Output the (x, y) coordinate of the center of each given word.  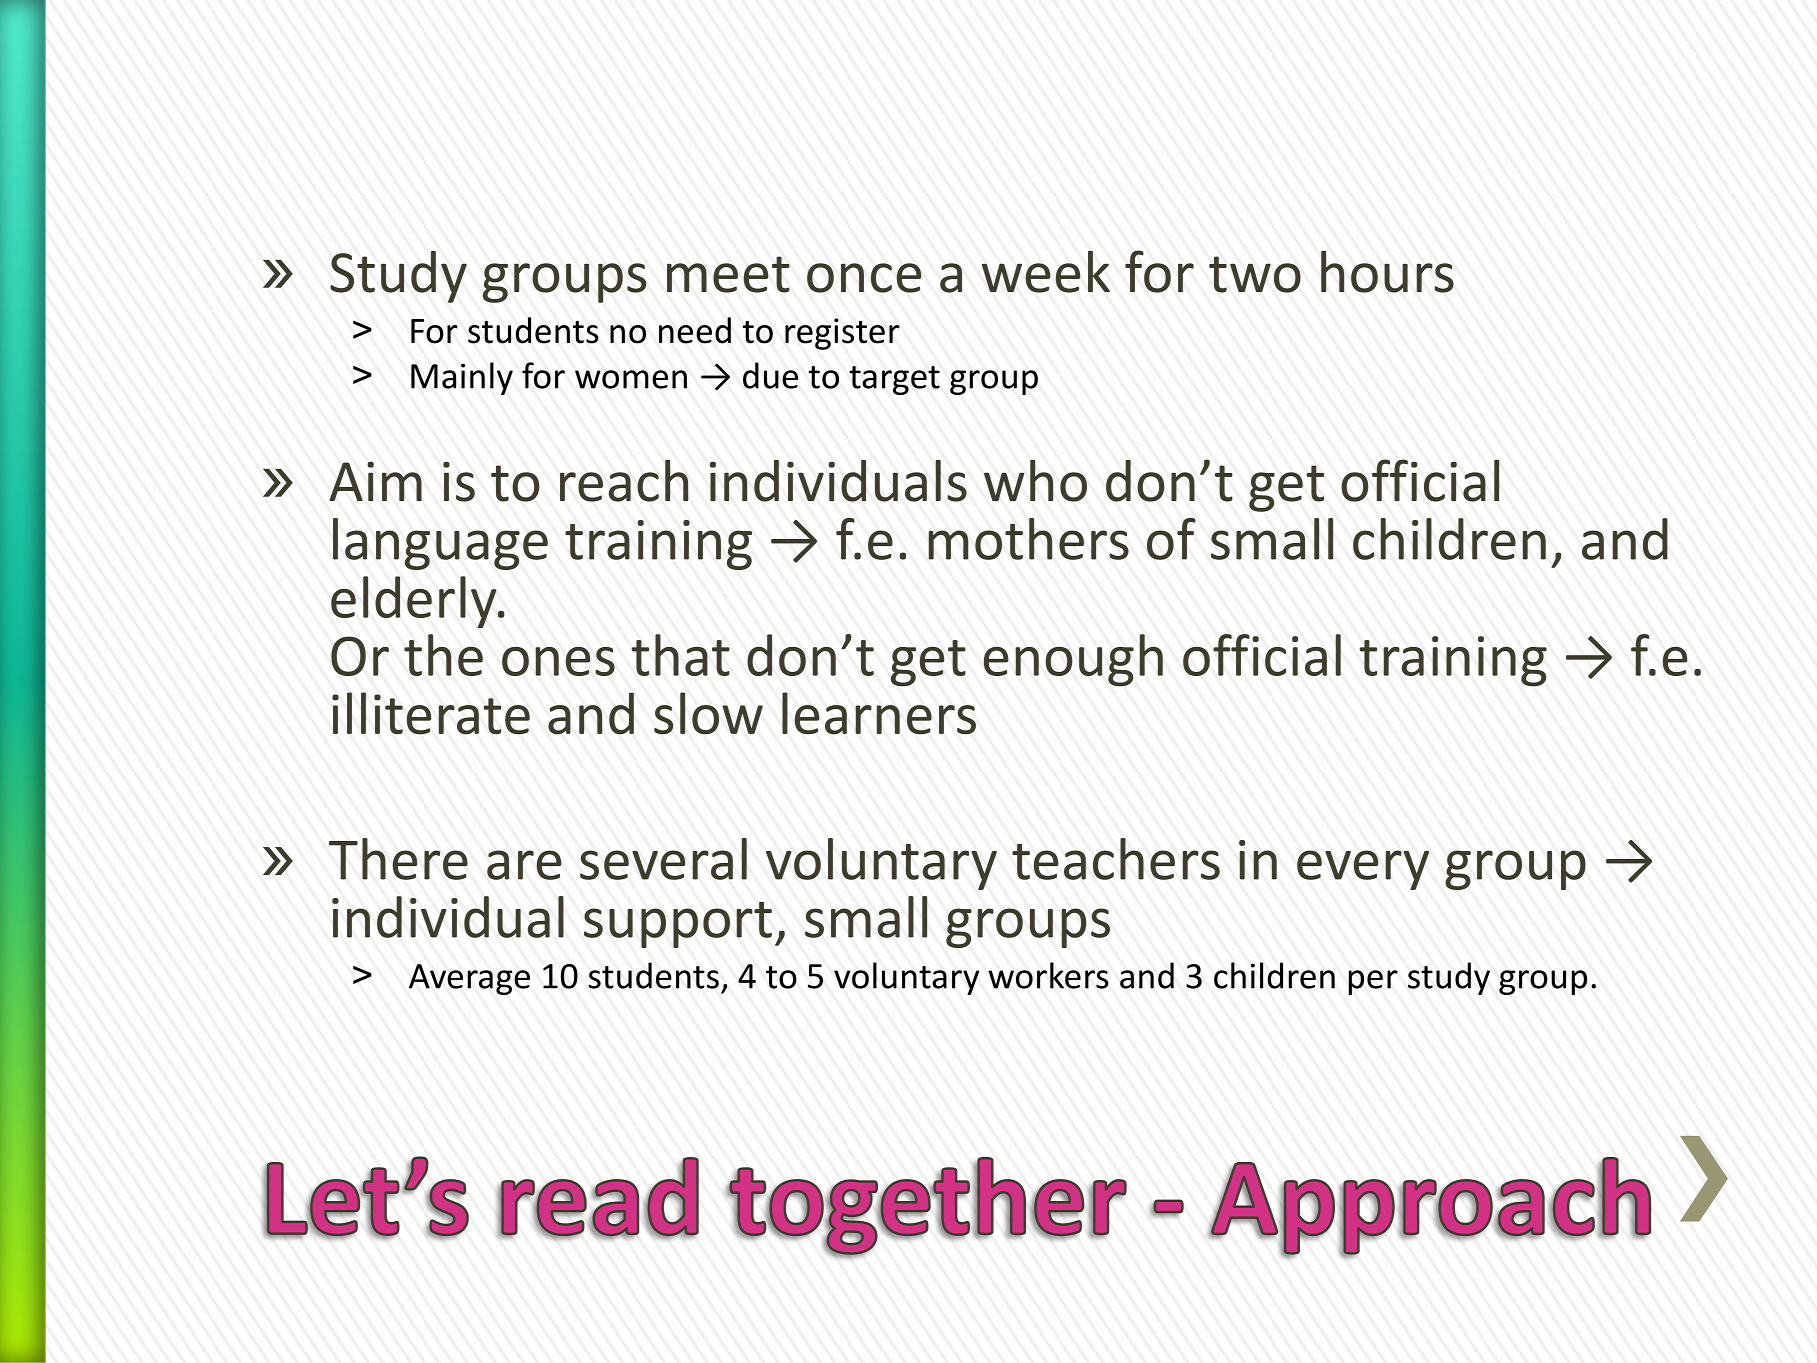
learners (879, 713)
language (440, 544)
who (1035, 481)
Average (469, 979)
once (864, 278)
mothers (1028, 539)
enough (1073, 660)
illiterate (431, 713)
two (1255, 274)
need (695, 330)
